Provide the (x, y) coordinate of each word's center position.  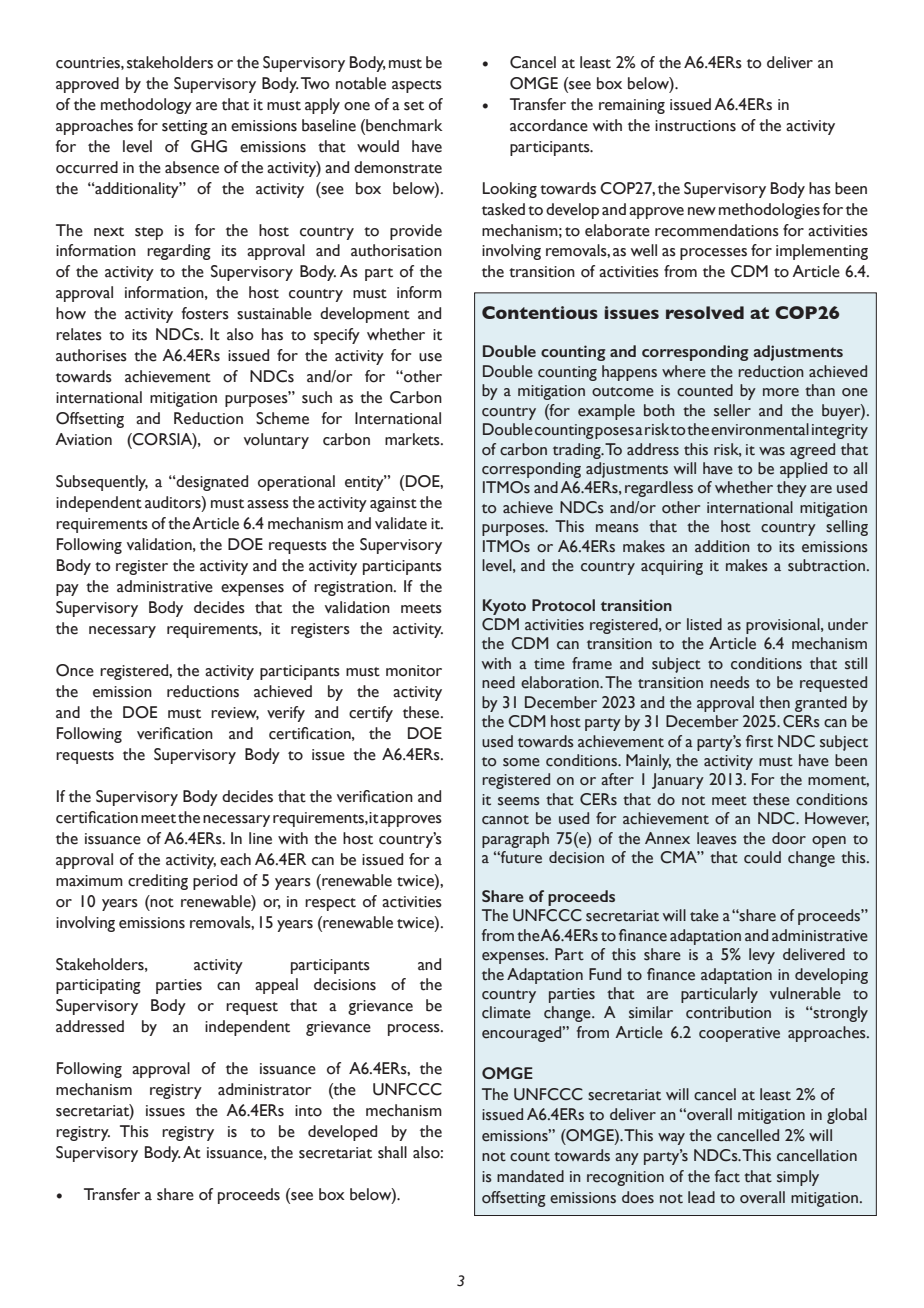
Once (75, 670)
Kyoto (504, 607)
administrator (264, 1089)
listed (704, 624)
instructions (695, 126)
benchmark (403, 125)
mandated (530, 1176)
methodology (146, 106)
